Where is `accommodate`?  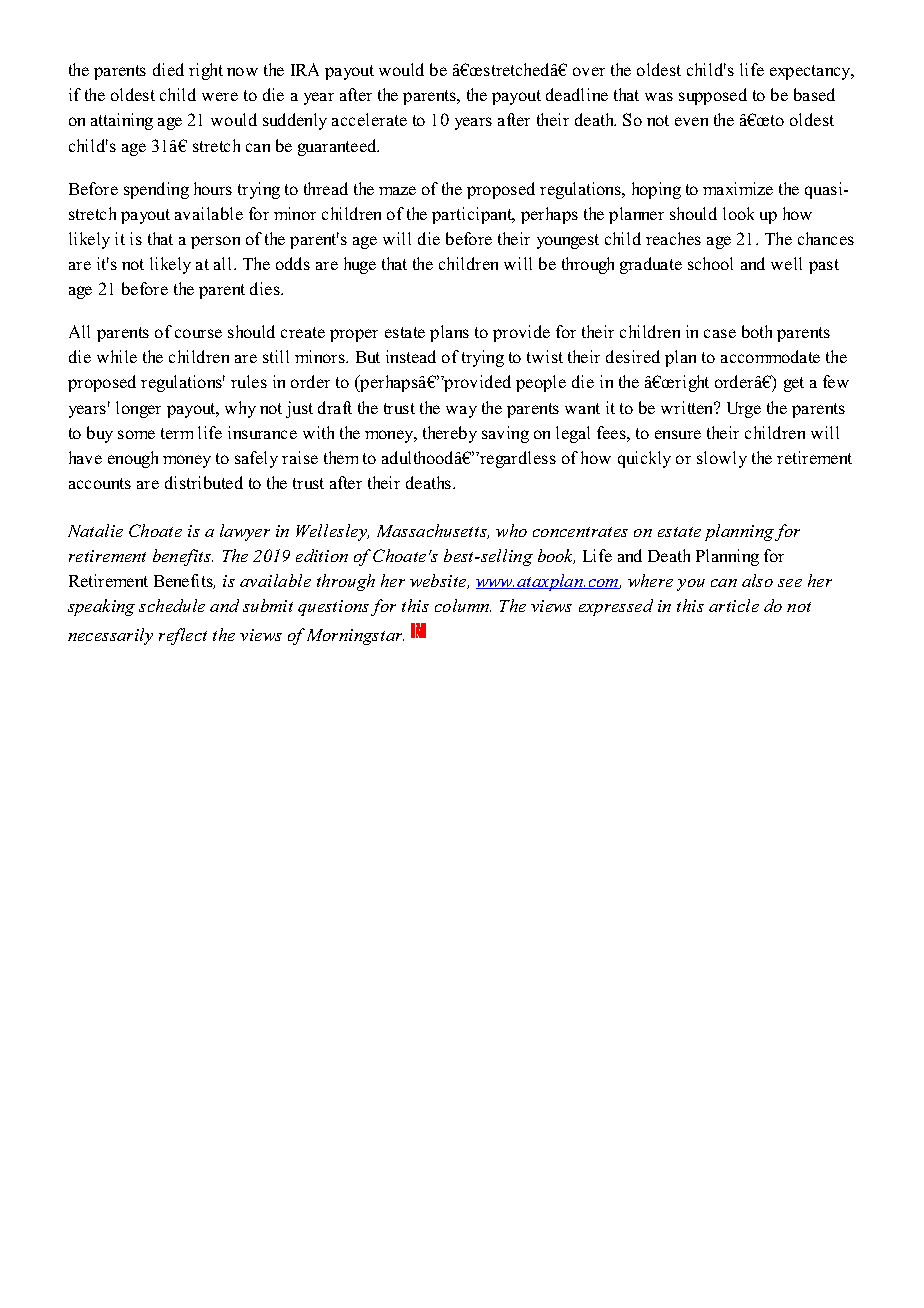 accommodate is located at coordinates (770, 356).
